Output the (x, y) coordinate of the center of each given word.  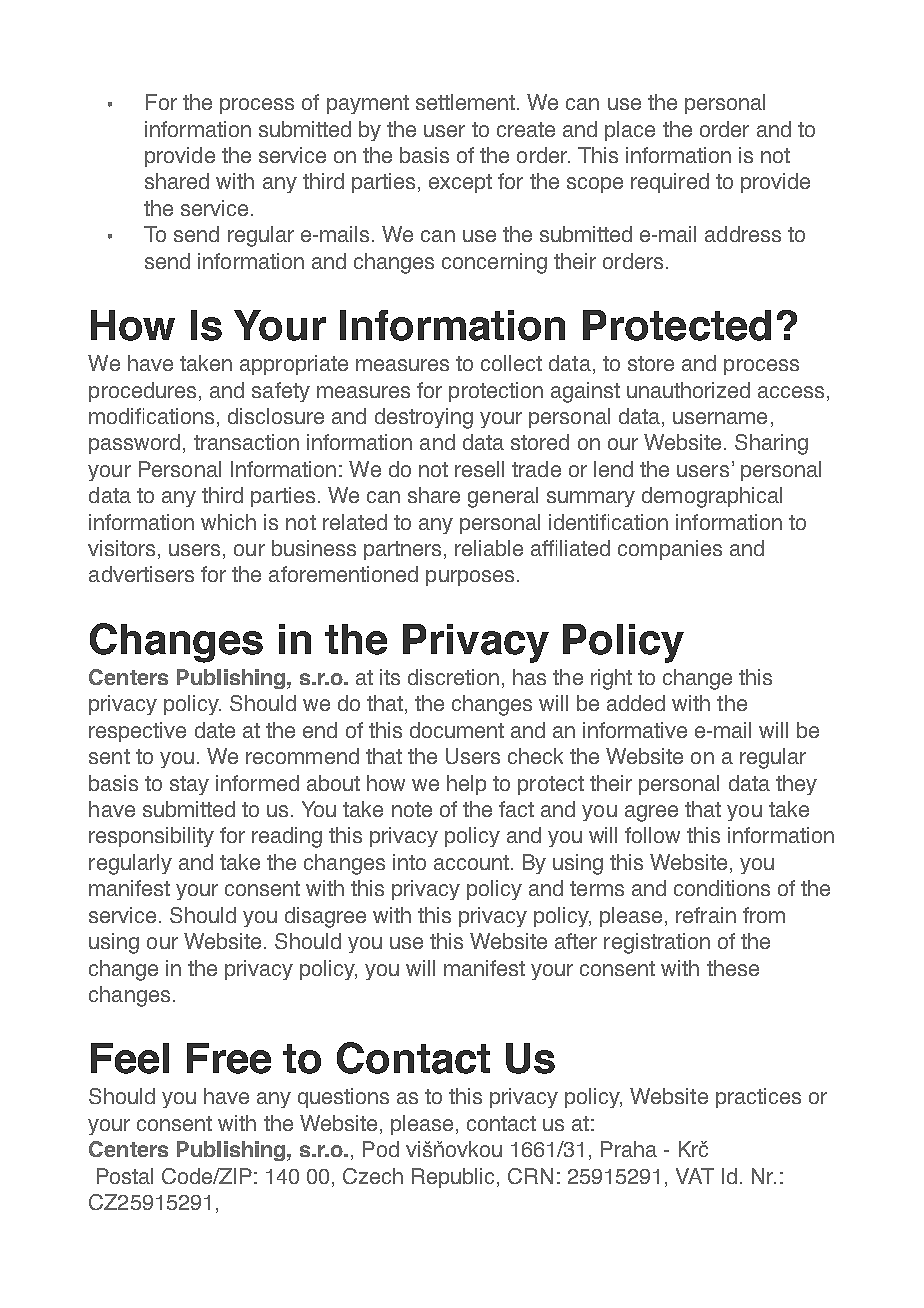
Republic (455, 1178)
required (670, 183)
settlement (465, 102)
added (636, 703)
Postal (125, 1176)
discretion (453, 677)
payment (368, 104)
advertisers (141, 574)
